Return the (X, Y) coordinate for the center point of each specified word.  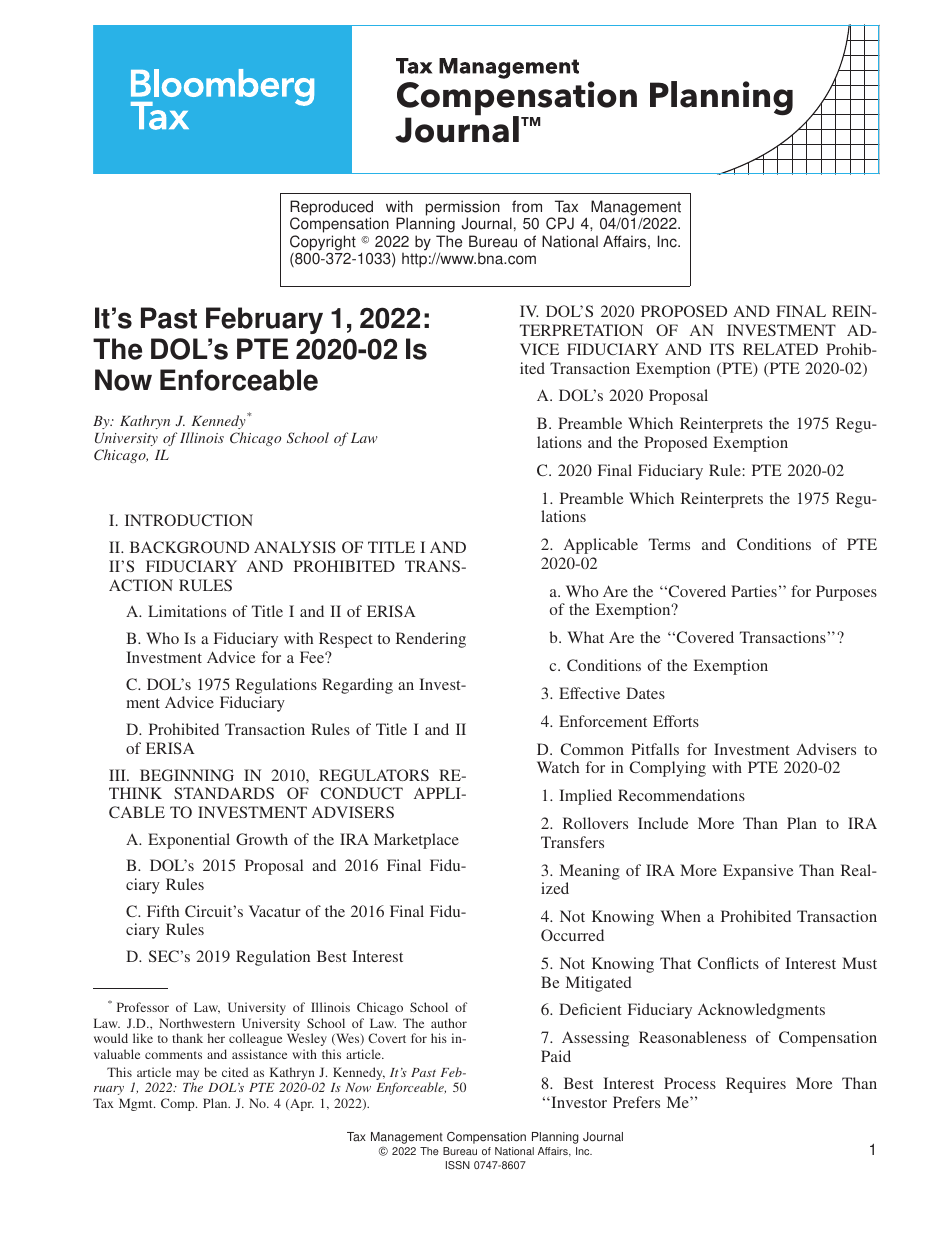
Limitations (187, 611)
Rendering (431, 640)
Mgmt (137, 1104)
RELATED (780, 349)
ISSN (458, 1165)
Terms (669, 544)
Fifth (163, 911)
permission (463, 209)
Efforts (676, 721)
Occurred (572, 935)
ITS (722, 349)
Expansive (758, 872)
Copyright (323, 244)
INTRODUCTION (189, 520)
